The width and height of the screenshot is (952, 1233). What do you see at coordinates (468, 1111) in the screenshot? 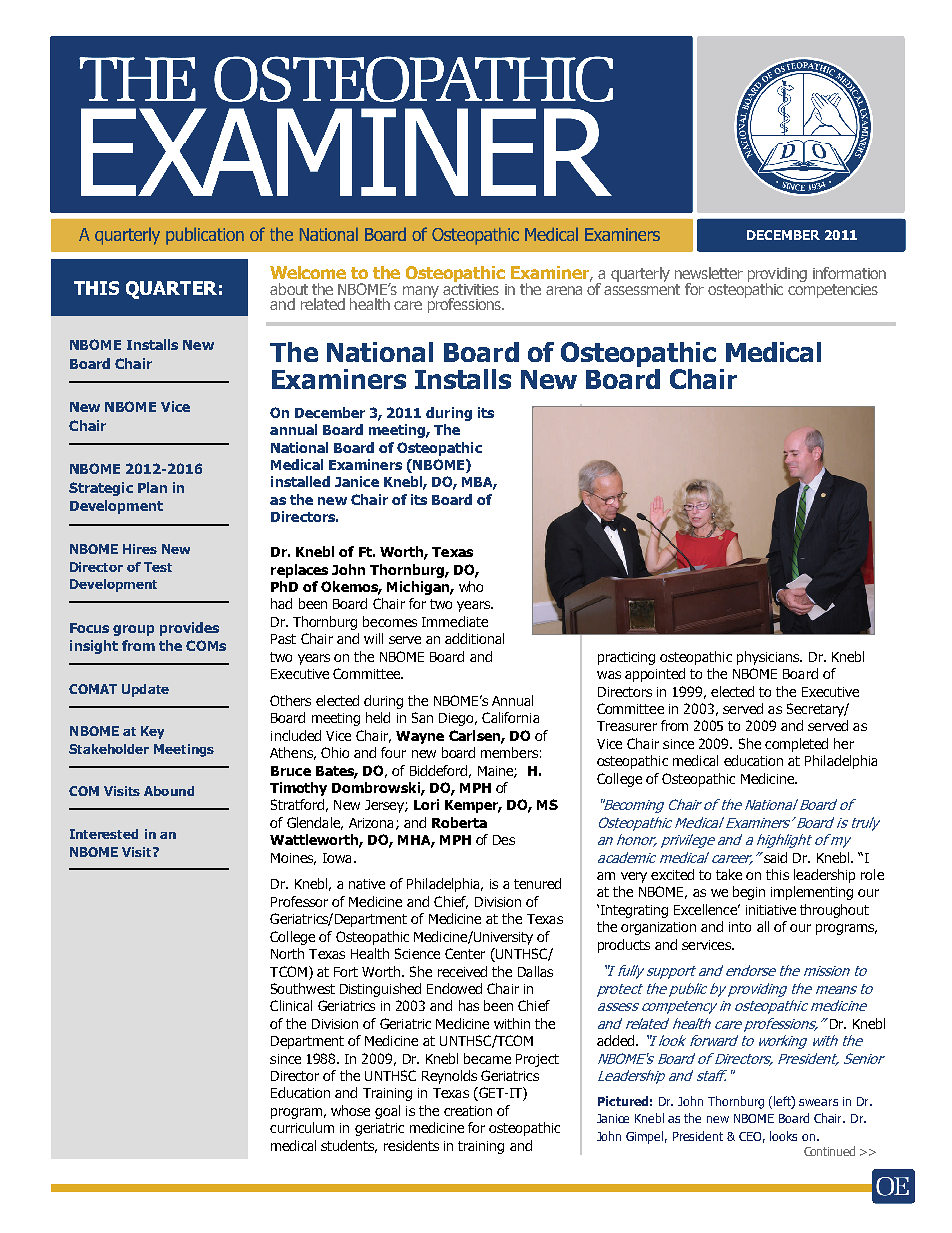
I see `creation` at bounding box center [468, 1111].
